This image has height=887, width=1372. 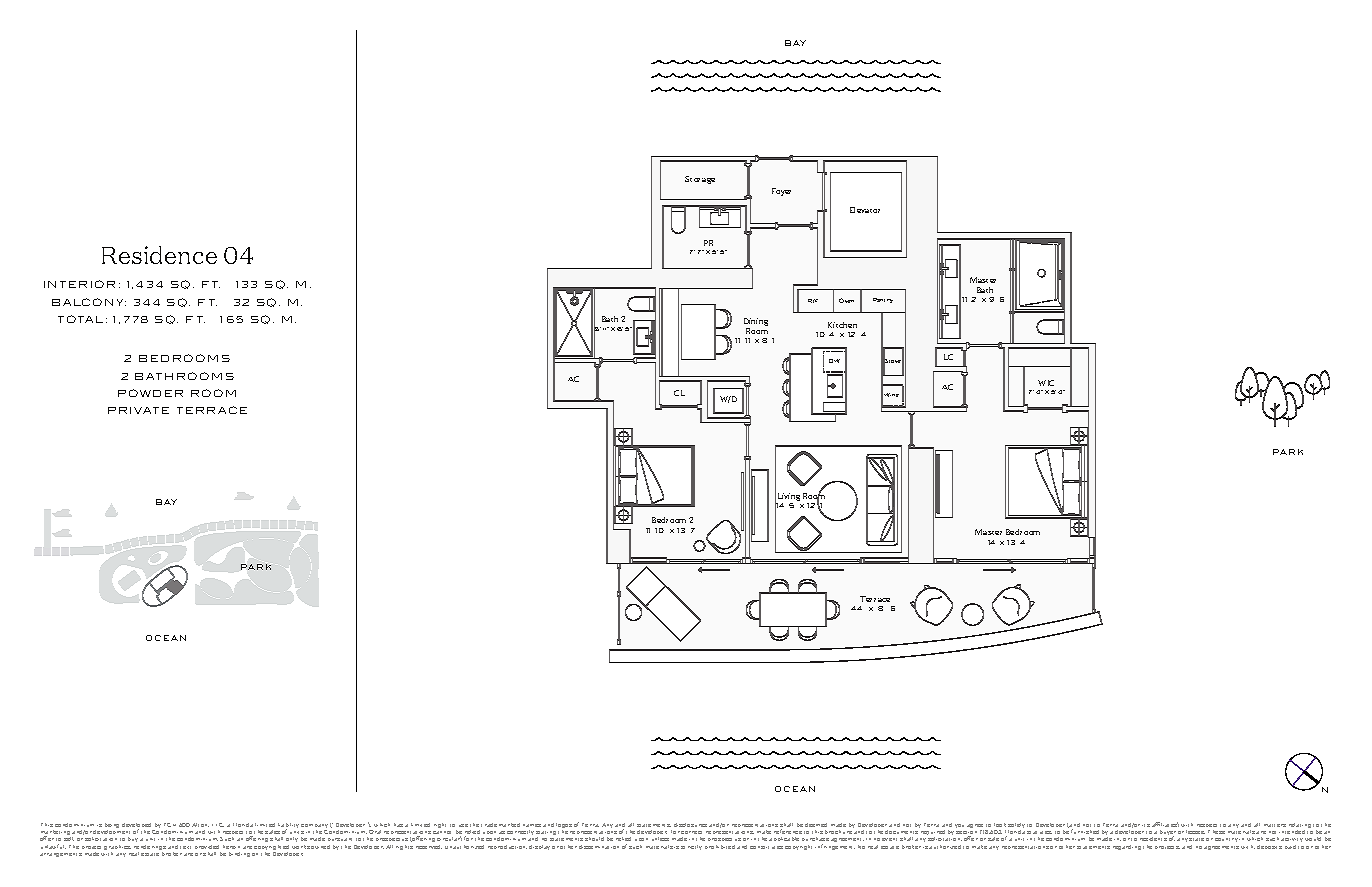 I want to click on affiliates, so click(x=1165, y=824).
